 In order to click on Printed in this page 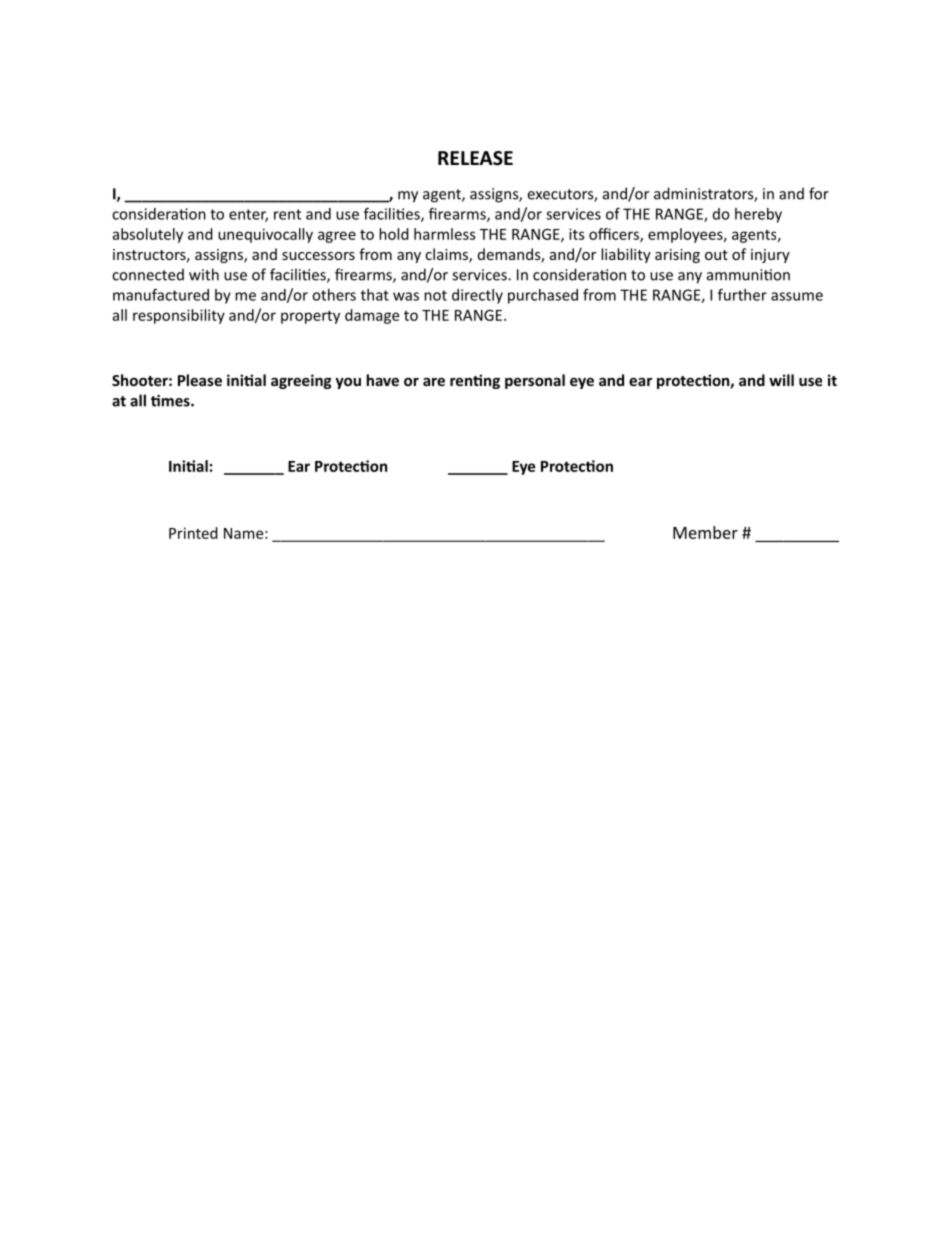, I will do `click(193, 533)`.
